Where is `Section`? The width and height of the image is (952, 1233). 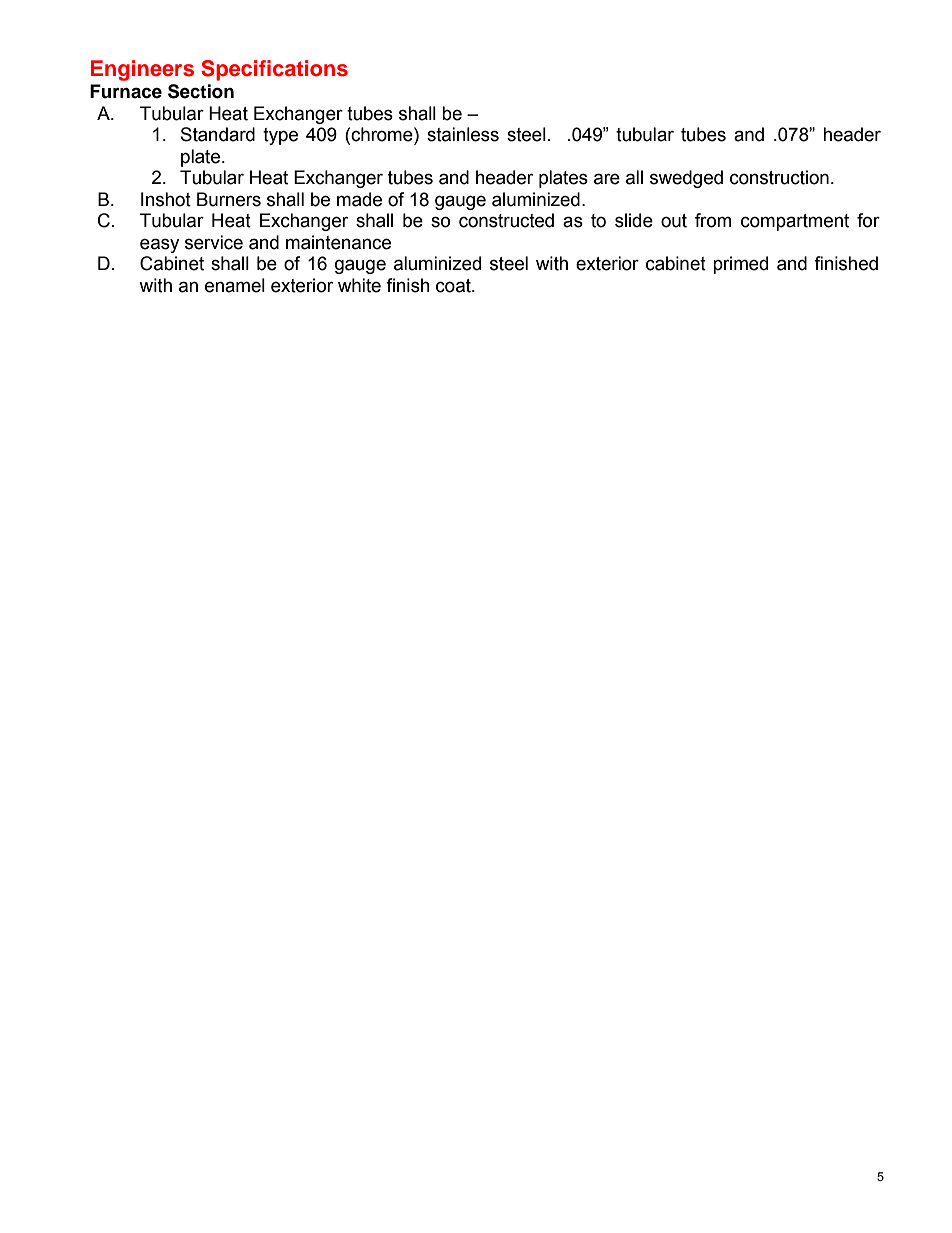
Section is located at coordinates (201, 91).
